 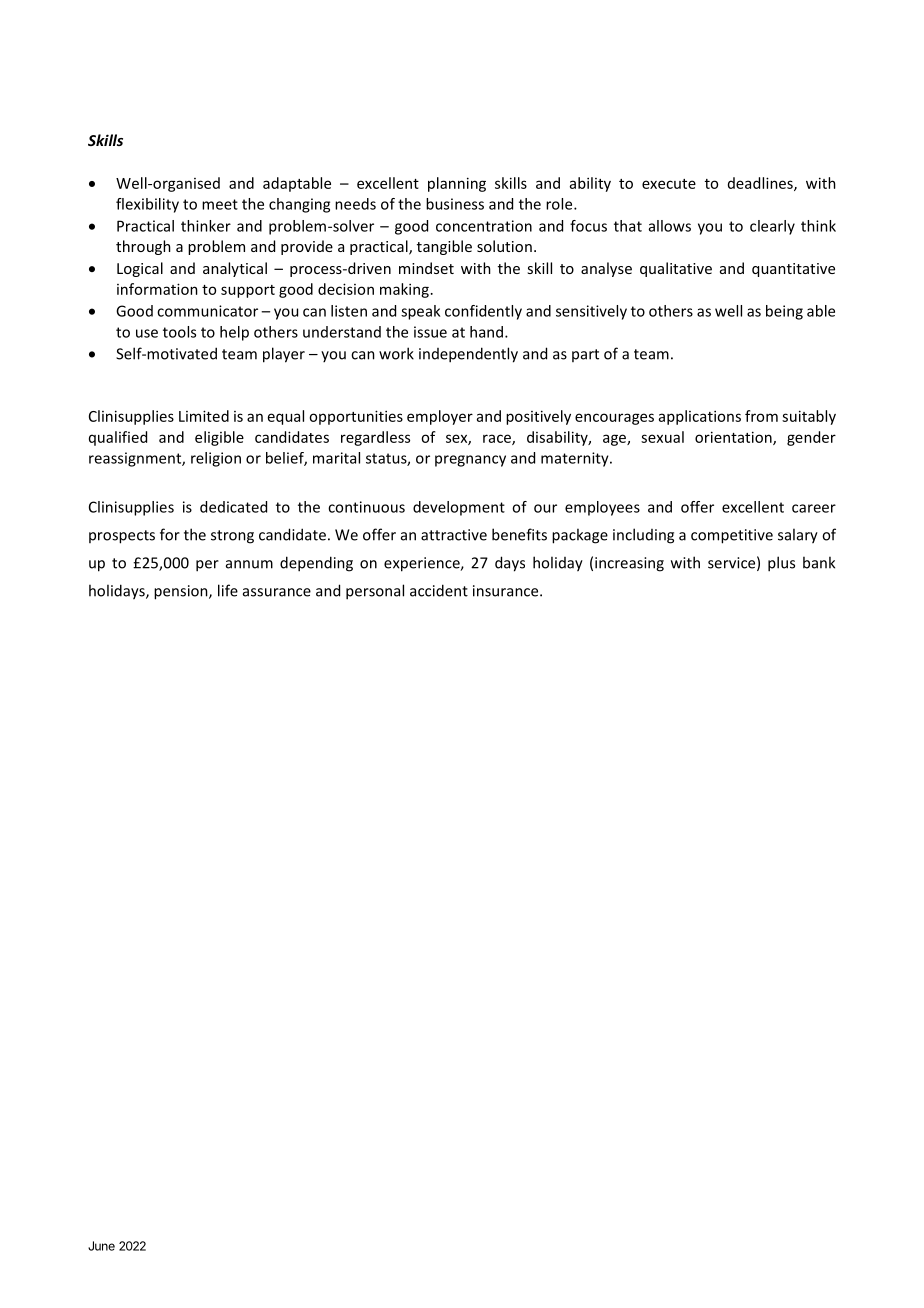 I want to click on bank, so click(x=819, y=562).
